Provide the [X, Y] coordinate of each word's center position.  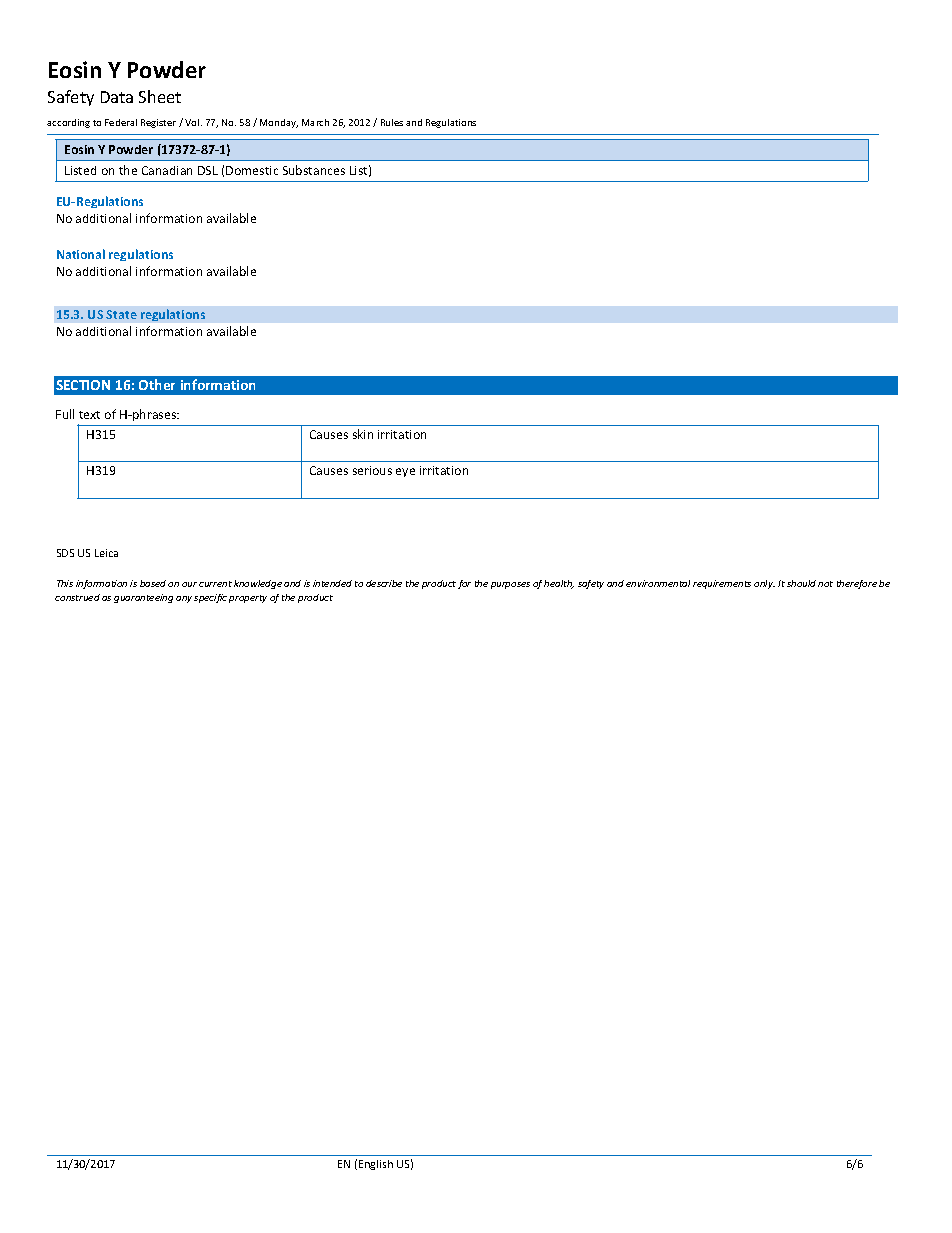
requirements [722, 584]
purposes [510, 585]
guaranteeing [143, 598]
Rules [392, 122]
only [764, 584]
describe [384, 583]
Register [158, 123]
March [315, 122]
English [376, 1165]
